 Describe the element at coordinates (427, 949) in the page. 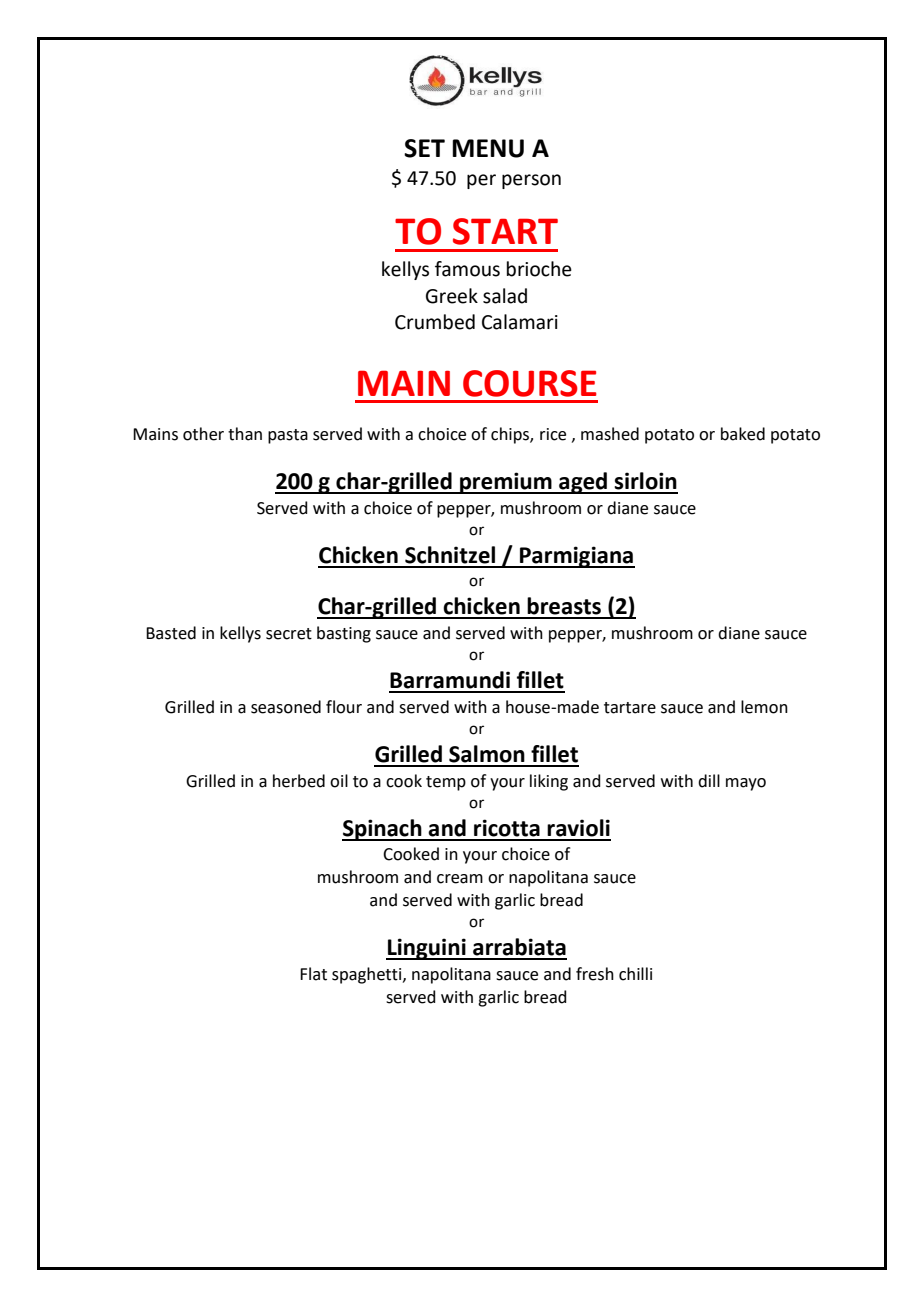

I see `Linguini` at that location.
